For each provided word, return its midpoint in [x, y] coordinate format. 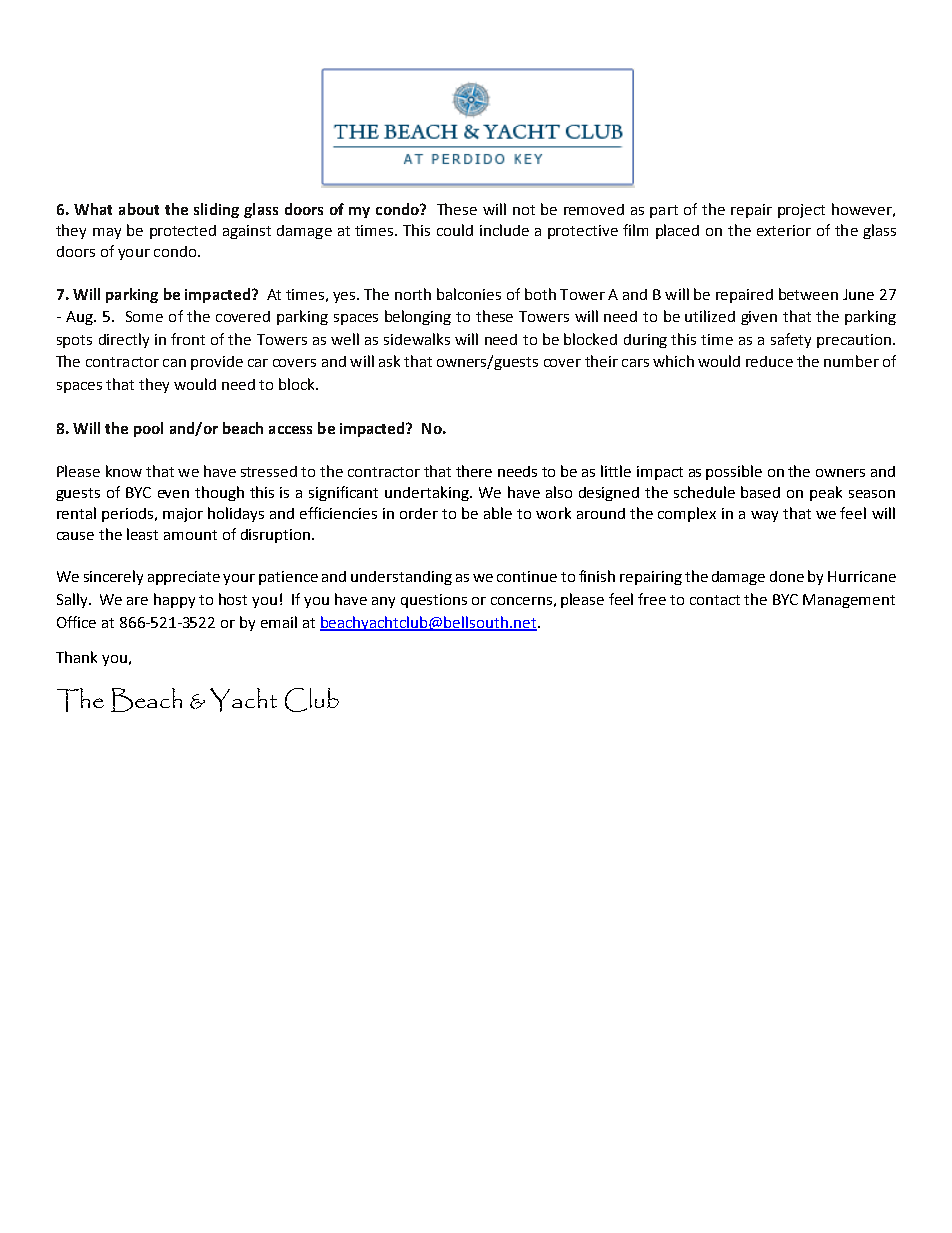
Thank [76, 657]
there [474, 471]
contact [715, 600]
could [455, 230]
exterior [784, 230]
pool [148, 429]
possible [734, 472]
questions [434, 601]
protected [183, 232]
